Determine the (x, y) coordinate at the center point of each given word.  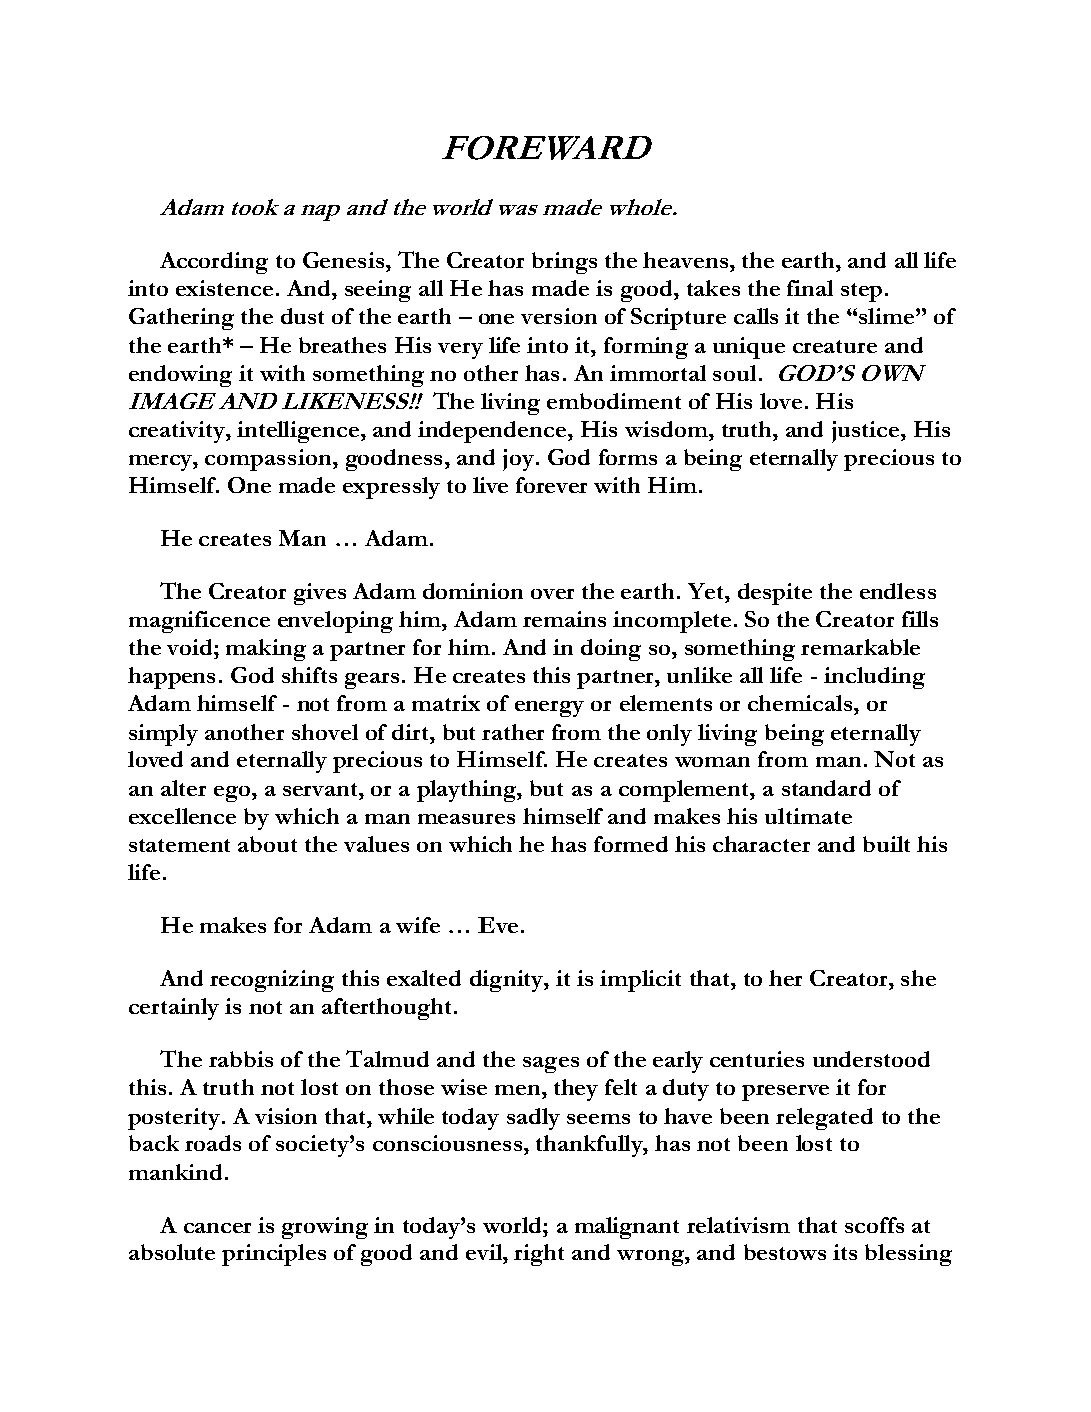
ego (232, 794)
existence (224, 288)
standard (826, 788)
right (539, 1255)
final (810, 288)
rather (513, 732)
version (559, 316)
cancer (217, 1228)
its (845, 1252)
